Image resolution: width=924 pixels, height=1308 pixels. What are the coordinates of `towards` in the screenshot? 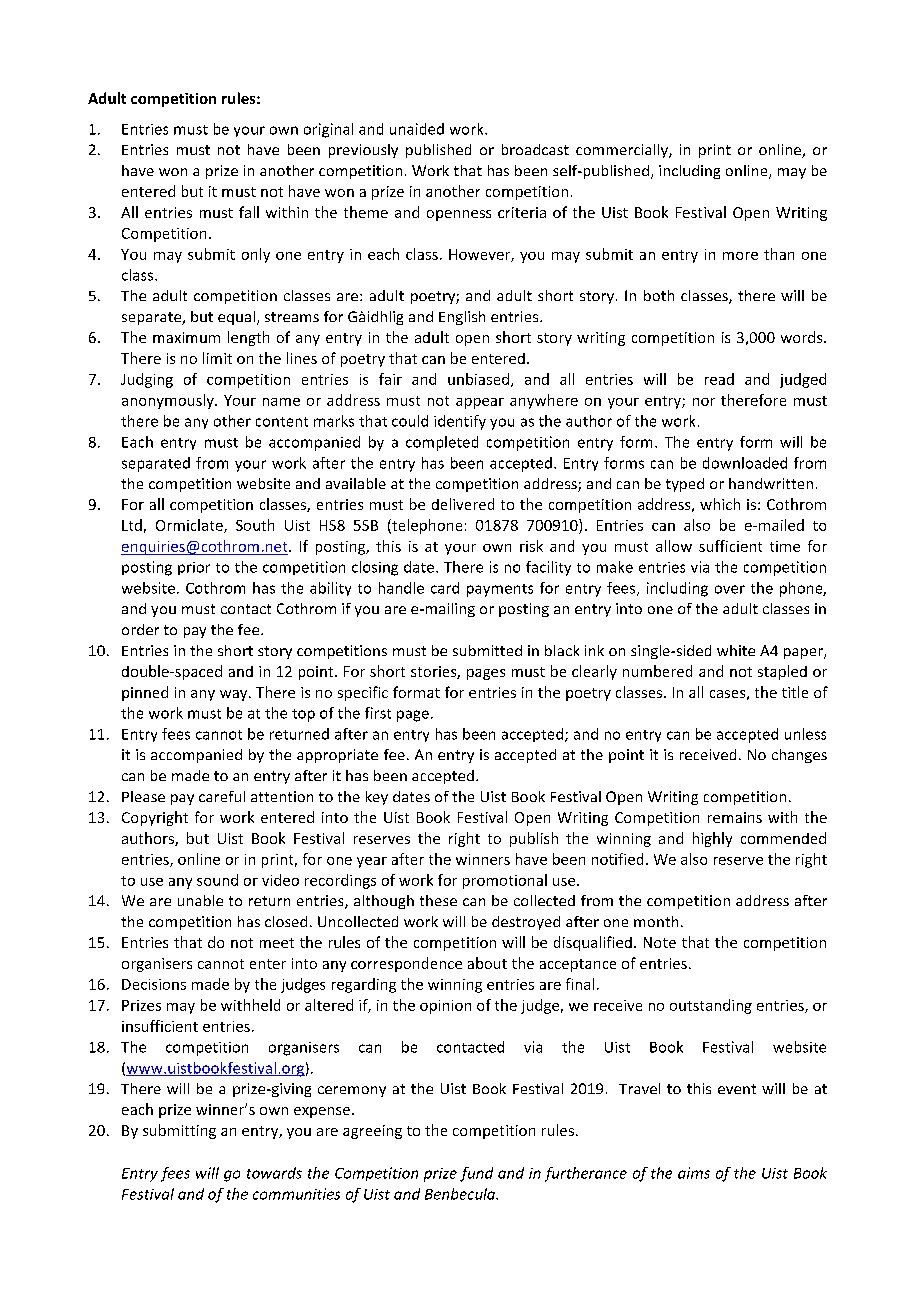 It's located at (274, 1173).
